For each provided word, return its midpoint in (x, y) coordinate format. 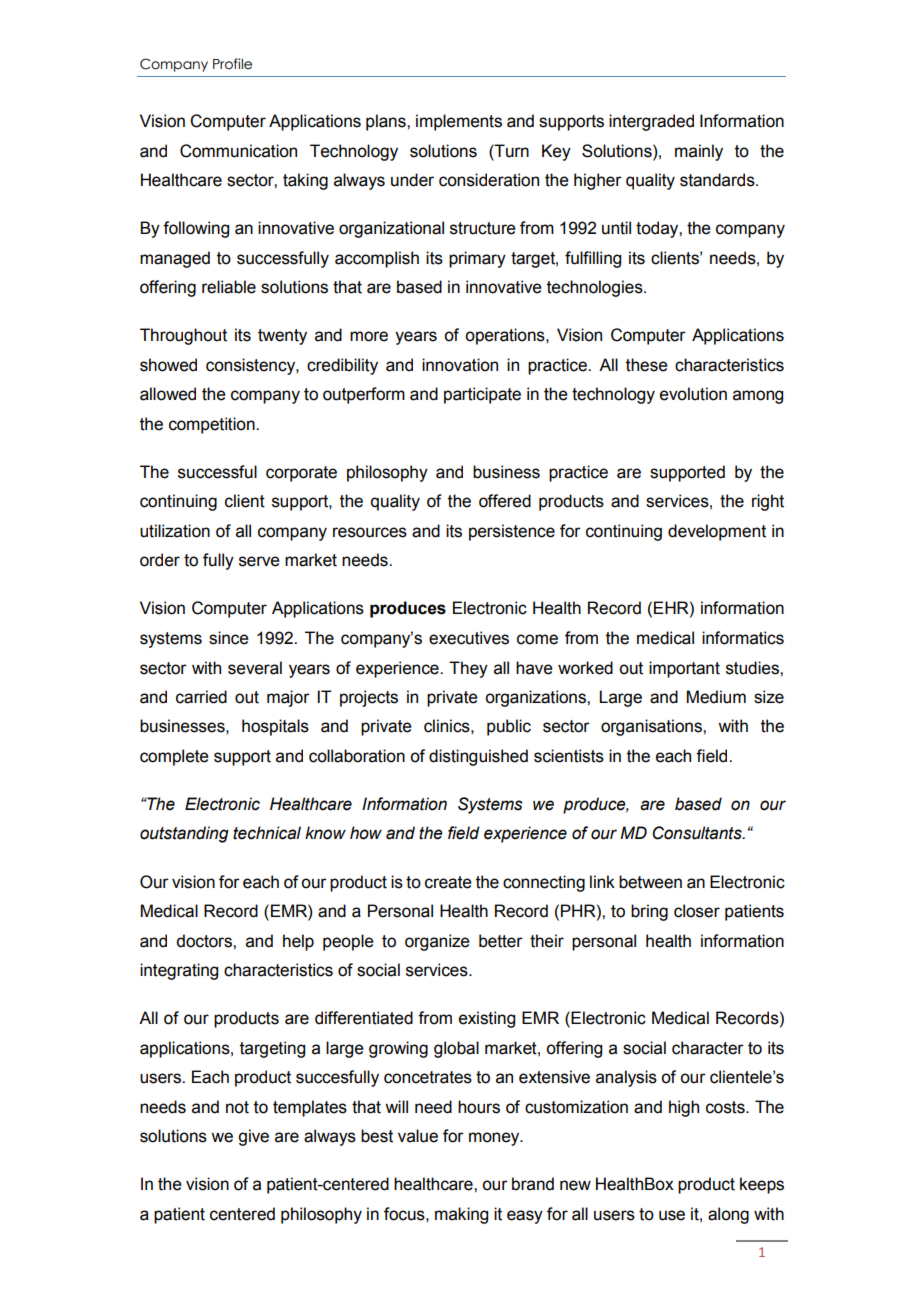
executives (469, 638)
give (253, 1137)
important (684, 669)
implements (459, 122)
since (229, 638)
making (461, 1215)
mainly (699, 152)
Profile (232, 64)
